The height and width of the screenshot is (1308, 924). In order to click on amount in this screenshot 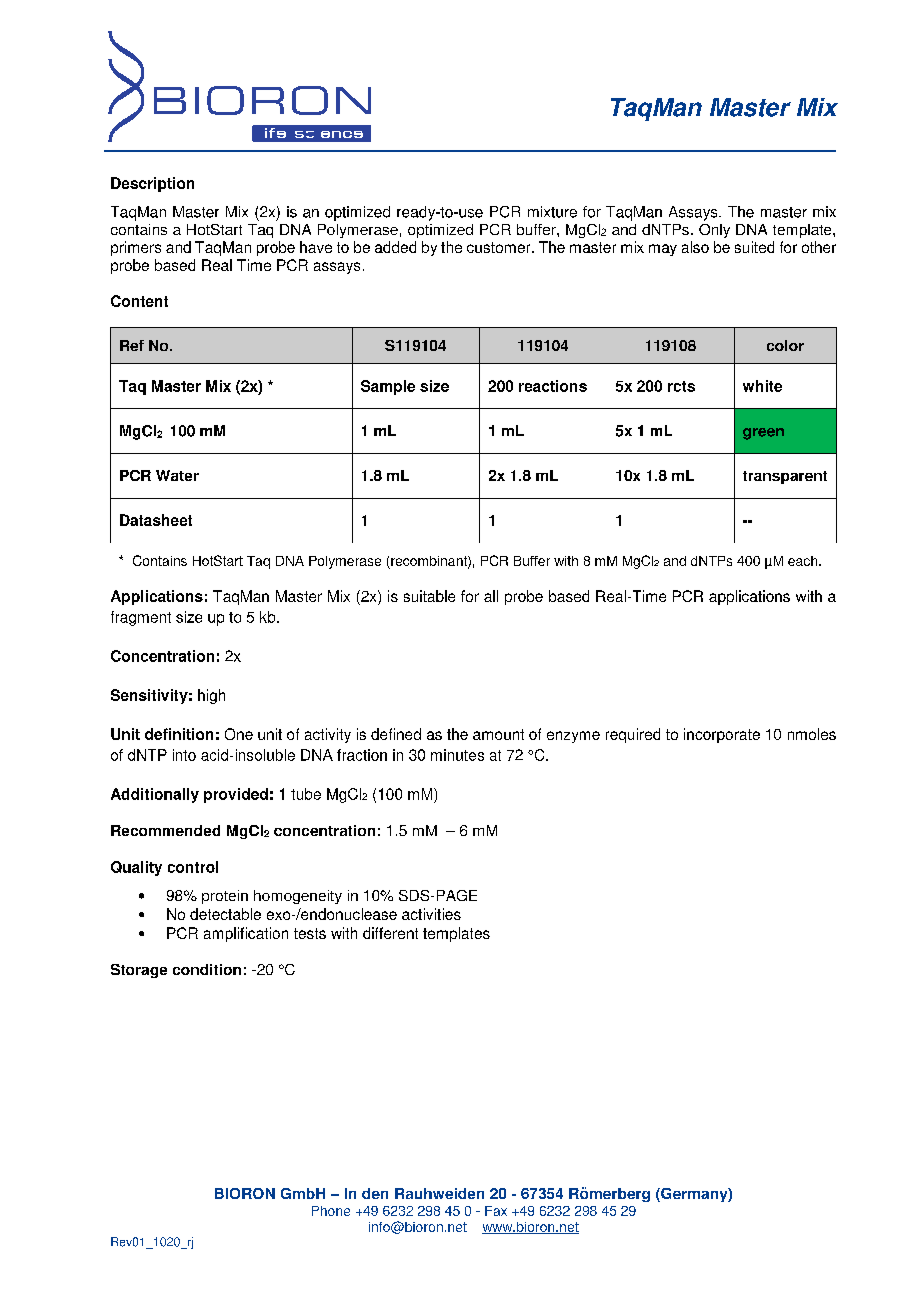, I will do `click(498, 734)`.
